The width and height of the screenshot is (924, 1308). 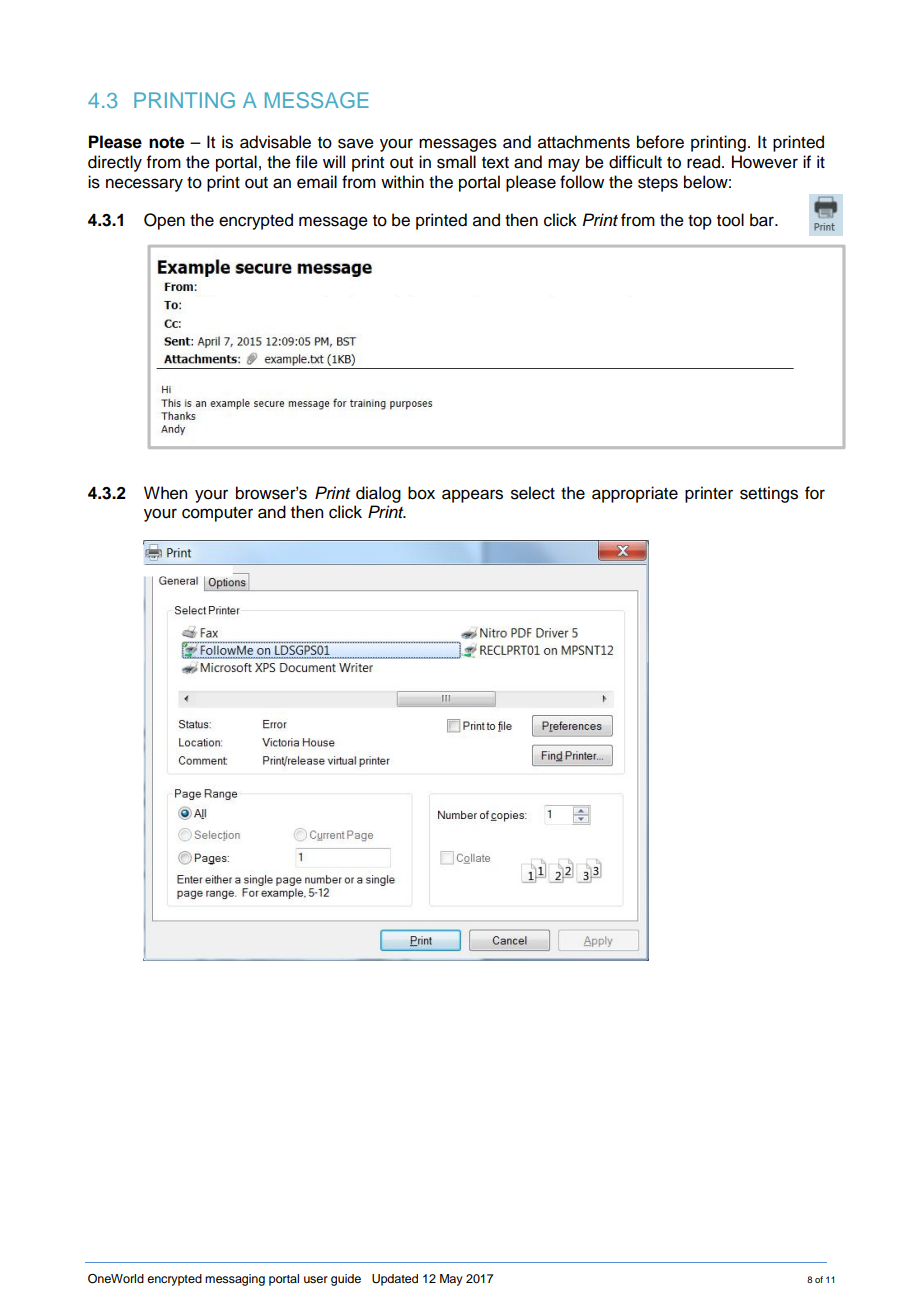 I want to click on messaging, so click(x=235, y=1280).
